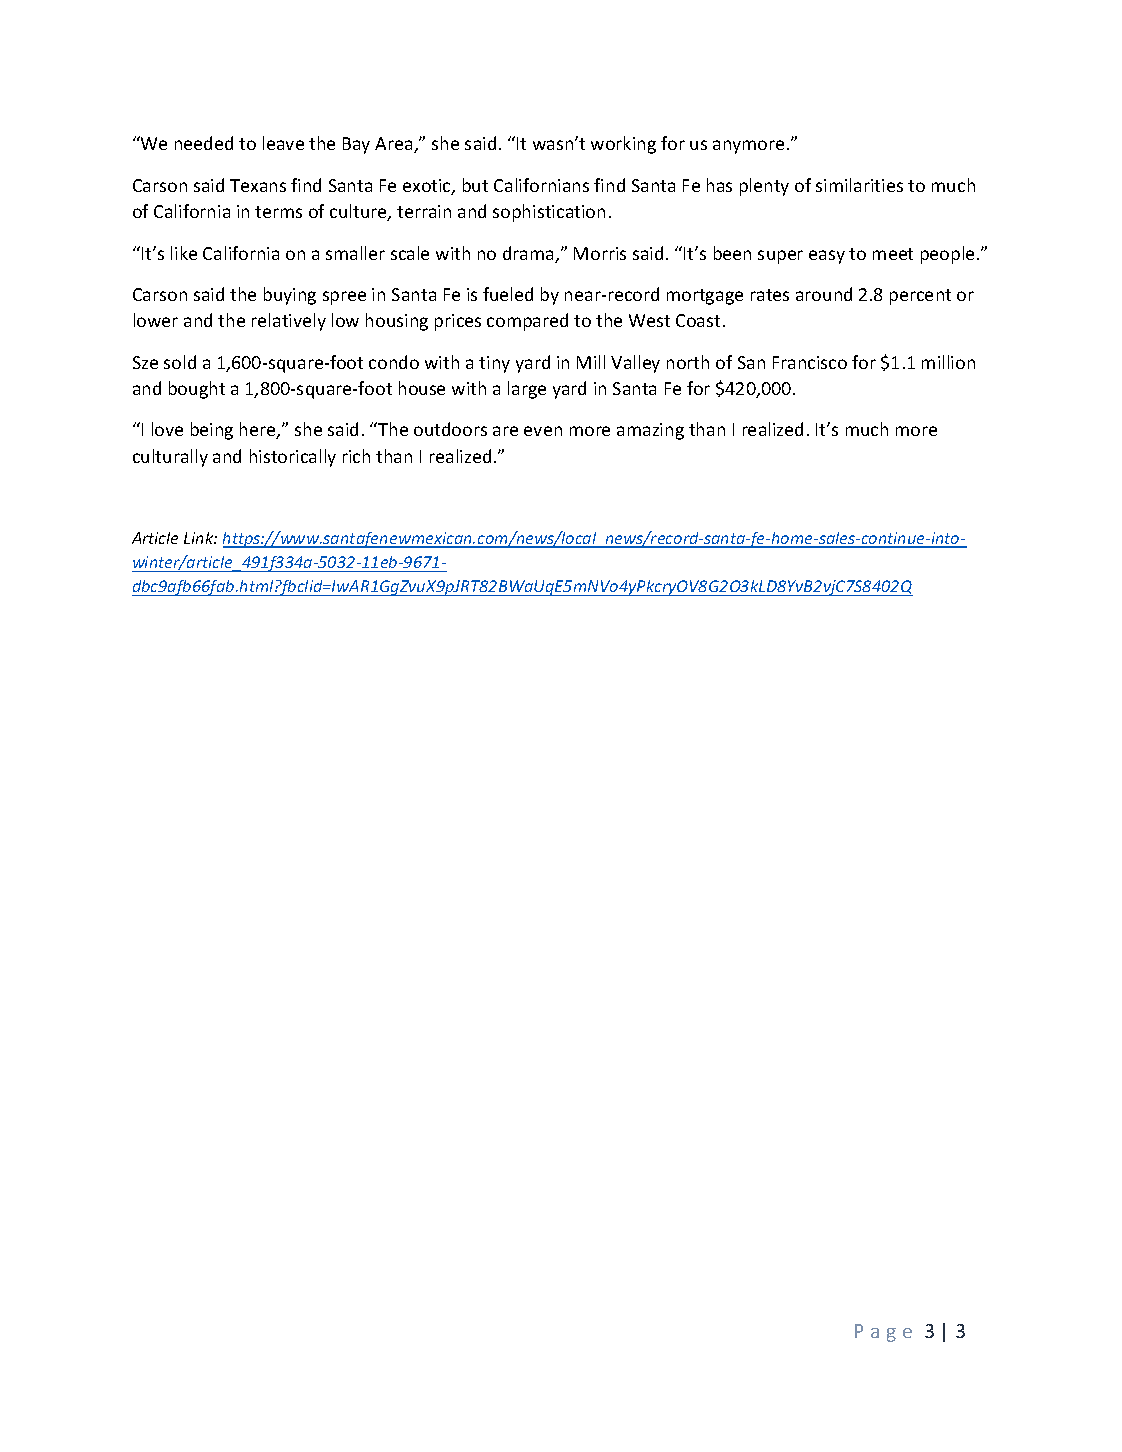 Image resolution: width=1122 pixels, height=1452 pixels. Describe the element at coordinates (543, 431) in the screenshot. I see `even` at that location.
